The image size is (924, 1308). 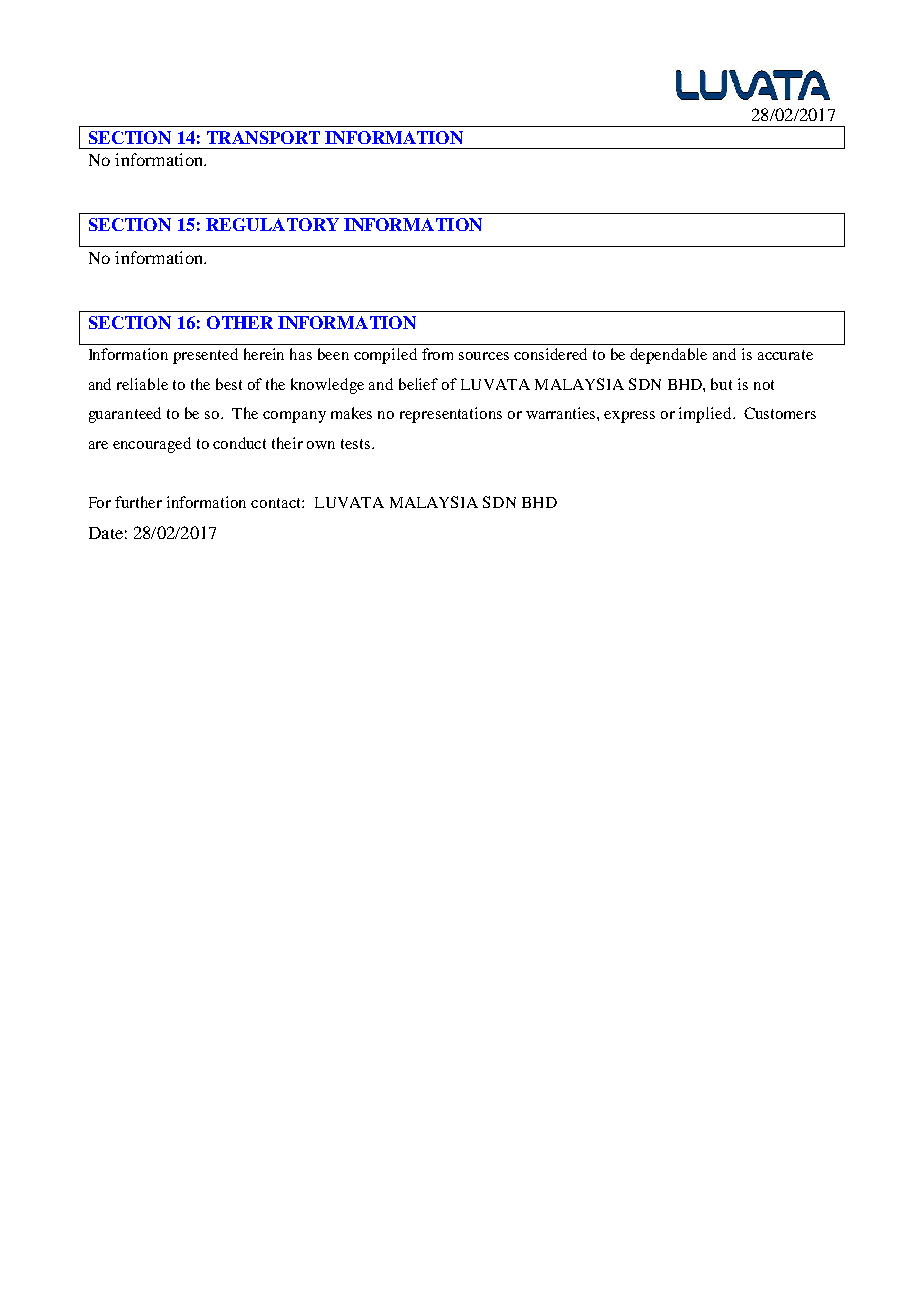 I want to click on OTHER, so click(x=240, y=322).
